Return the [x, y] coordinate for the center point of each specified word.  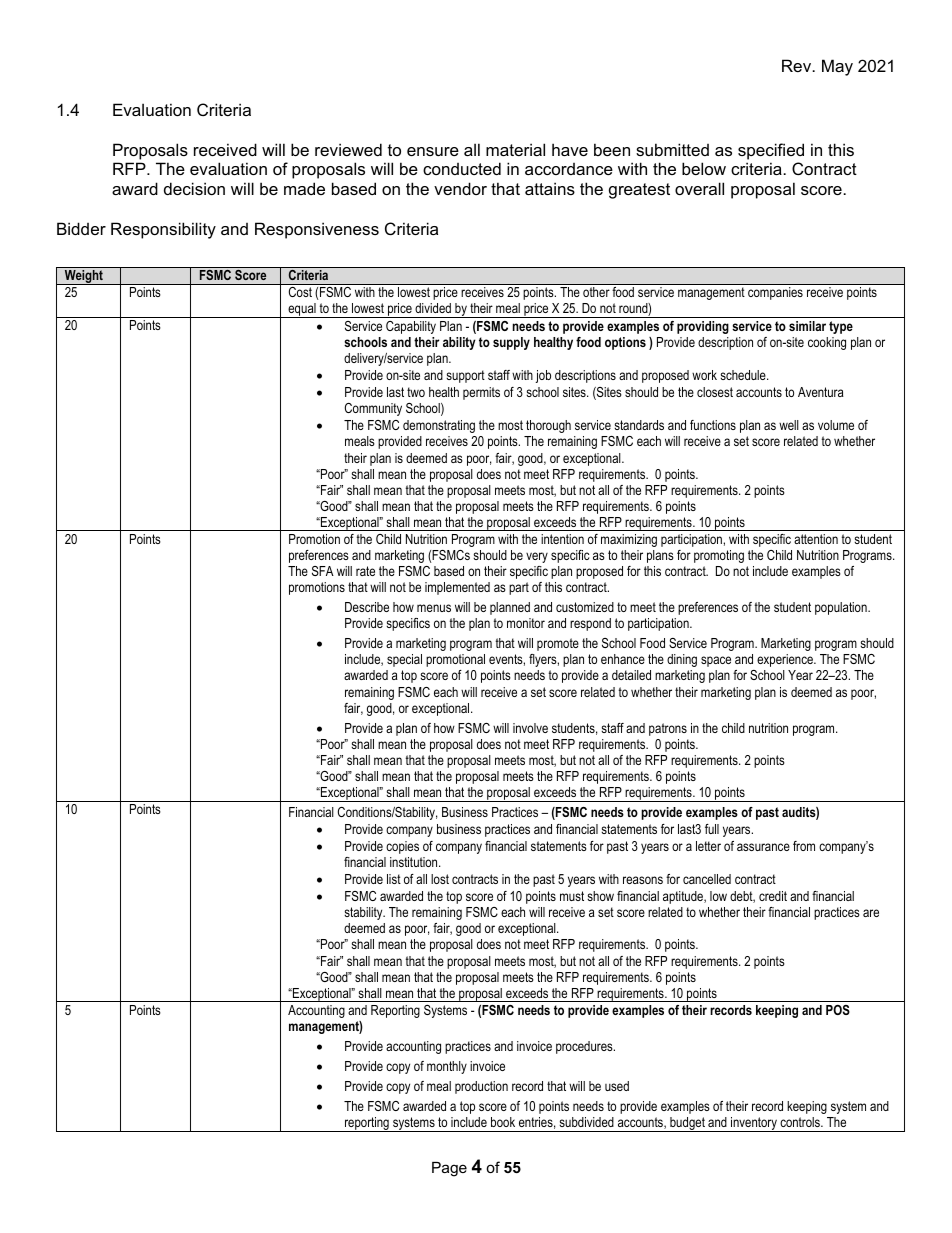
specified [771, 151]
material [515, 149]
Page [449, 1169]
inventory [754, 1124]
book [503, 1122]
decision [194, 188]
